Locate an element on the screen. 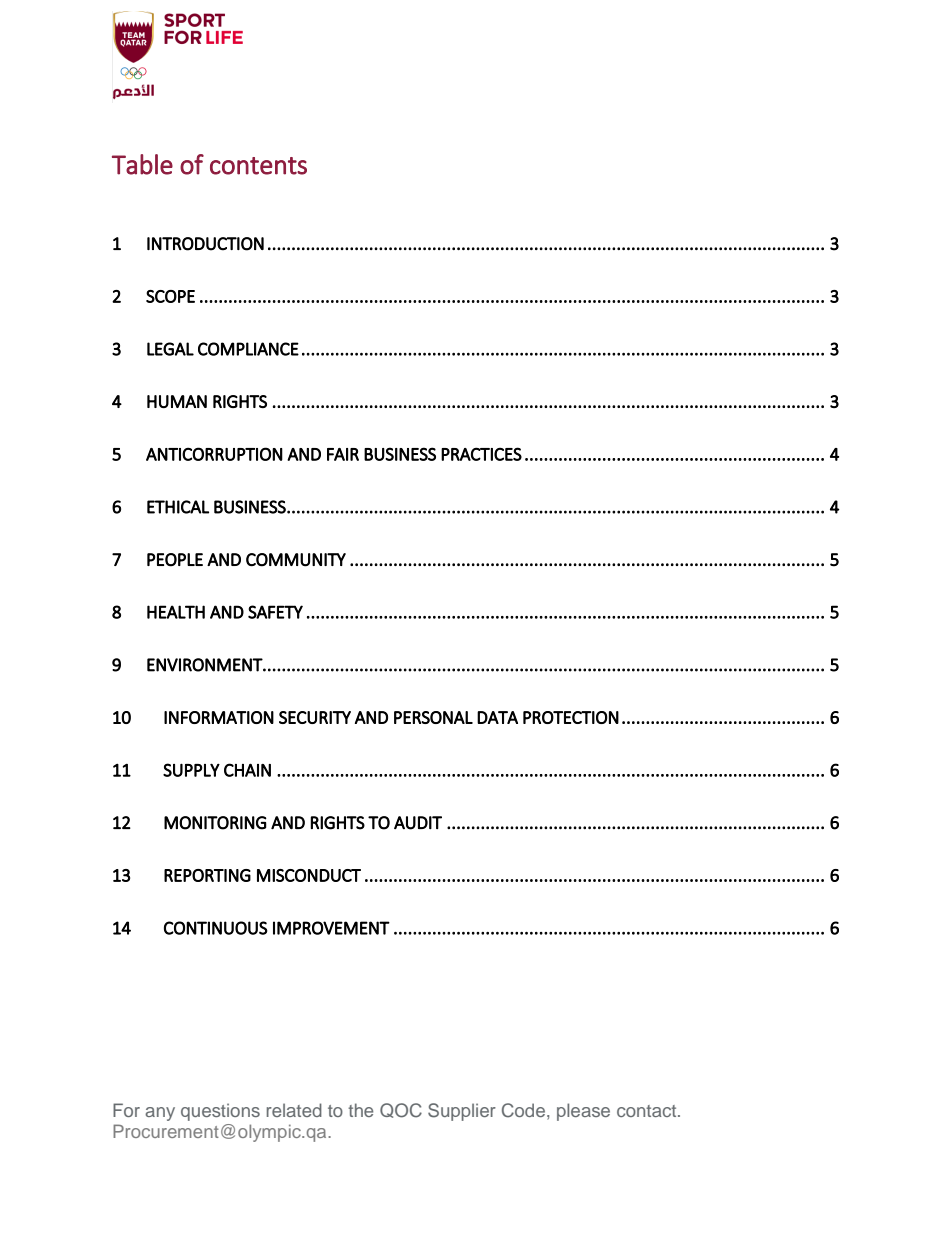 This screenshot has width=952, height=1233. AUDIT is located at coordinates (418, 823).
